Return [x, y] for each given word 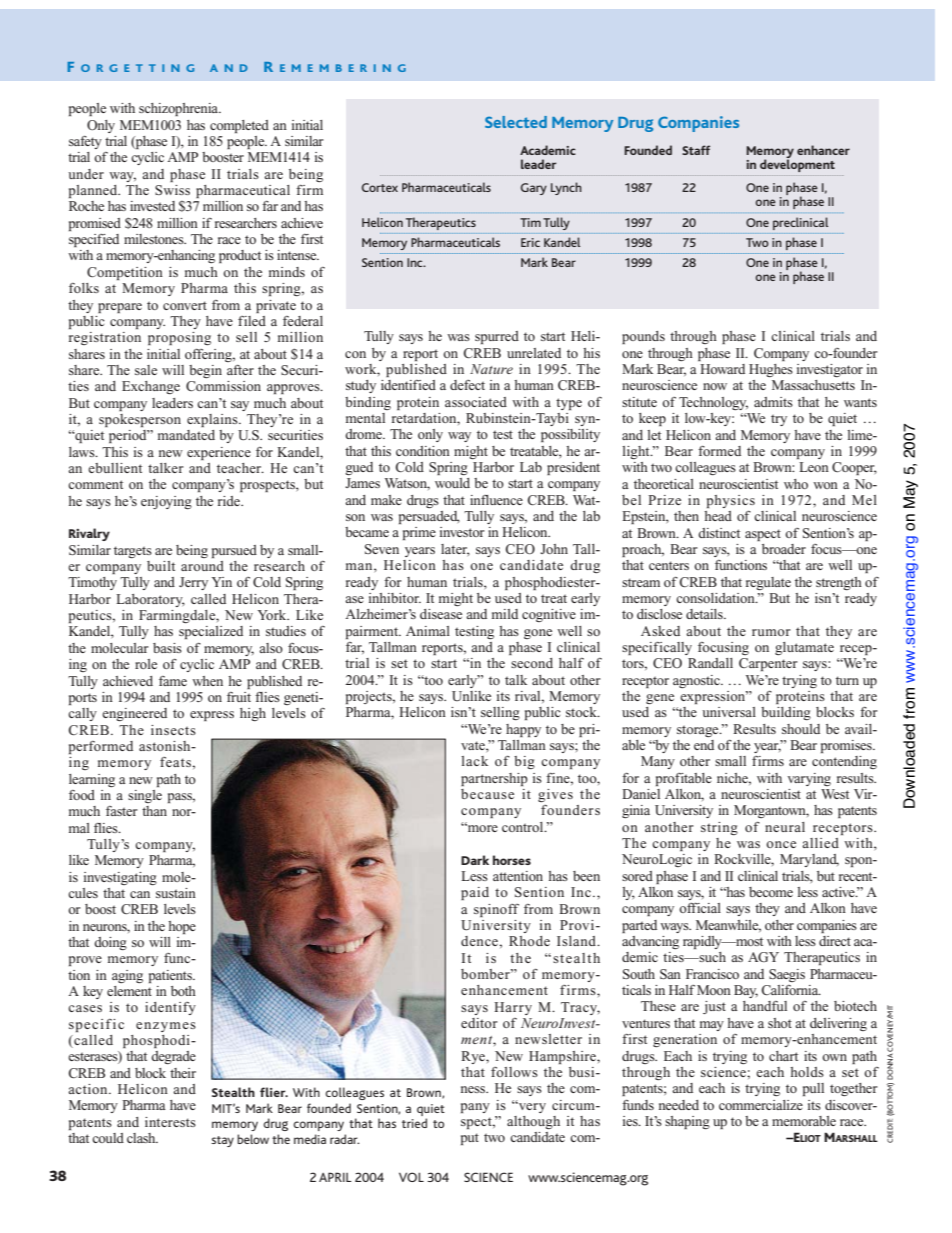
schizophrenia [180, 109]
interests [170, 1122]
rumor [771, 632]
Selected [516, 122]
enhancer [823, 150]
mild [505, 614]
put [470, 1139]
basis [167, 648]
